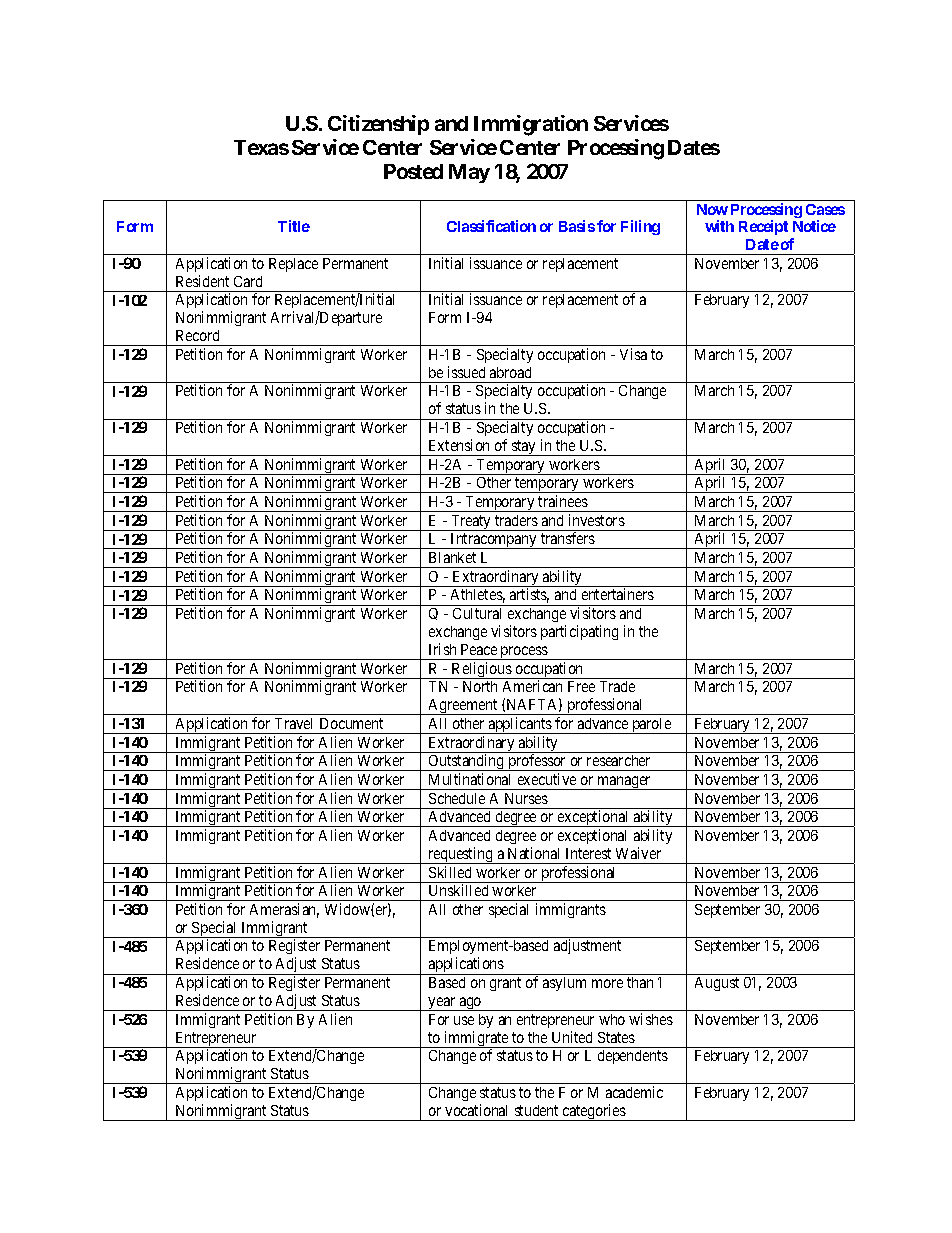  I want to click on Document, so click(351, 723).
